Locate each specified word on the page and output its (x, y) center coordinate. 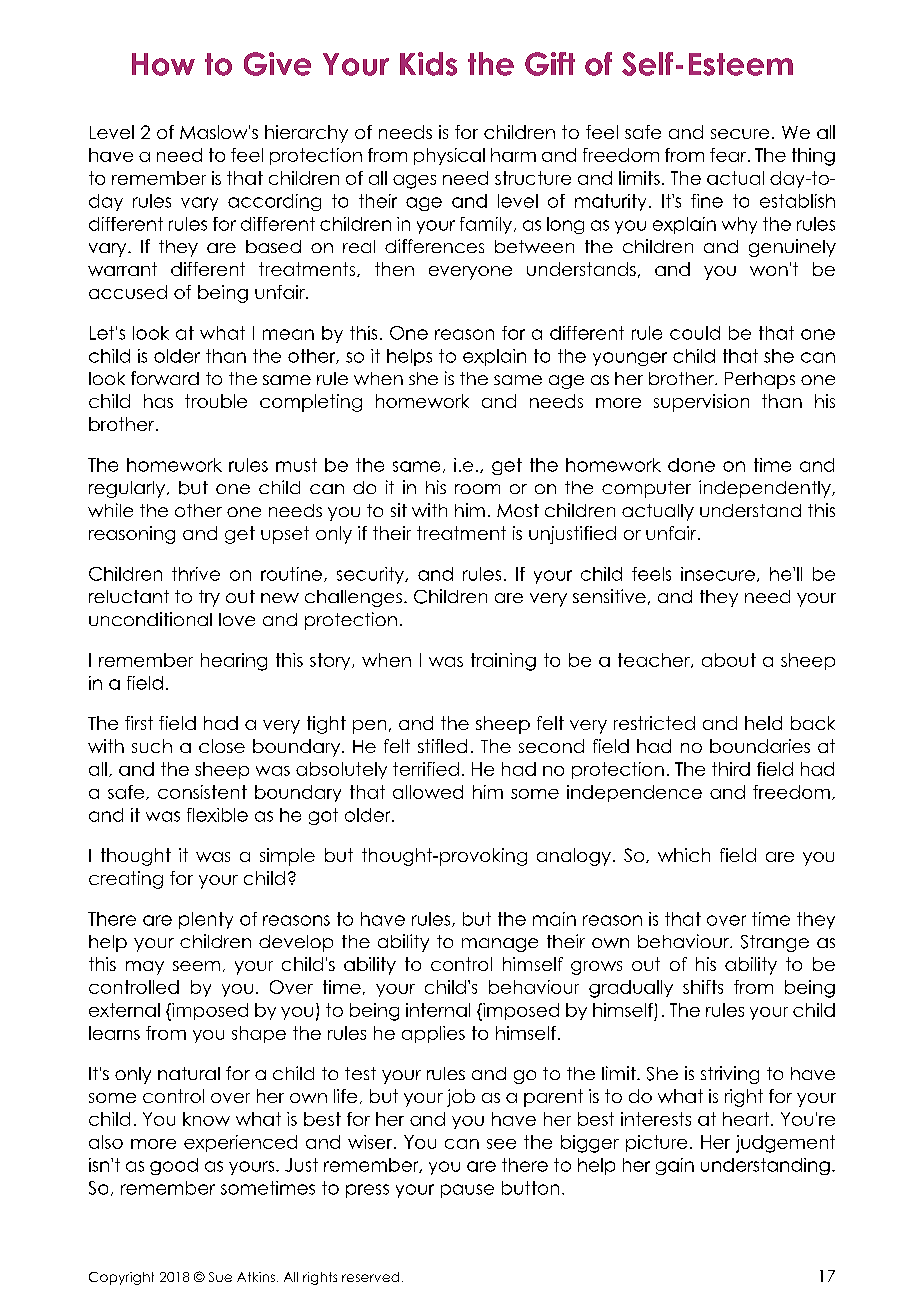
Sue (220, 1277)
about (729, 660)
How (163, 64)
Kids (428, 64)
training (503, 662)
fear (729, 155)
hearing (234, 662)
